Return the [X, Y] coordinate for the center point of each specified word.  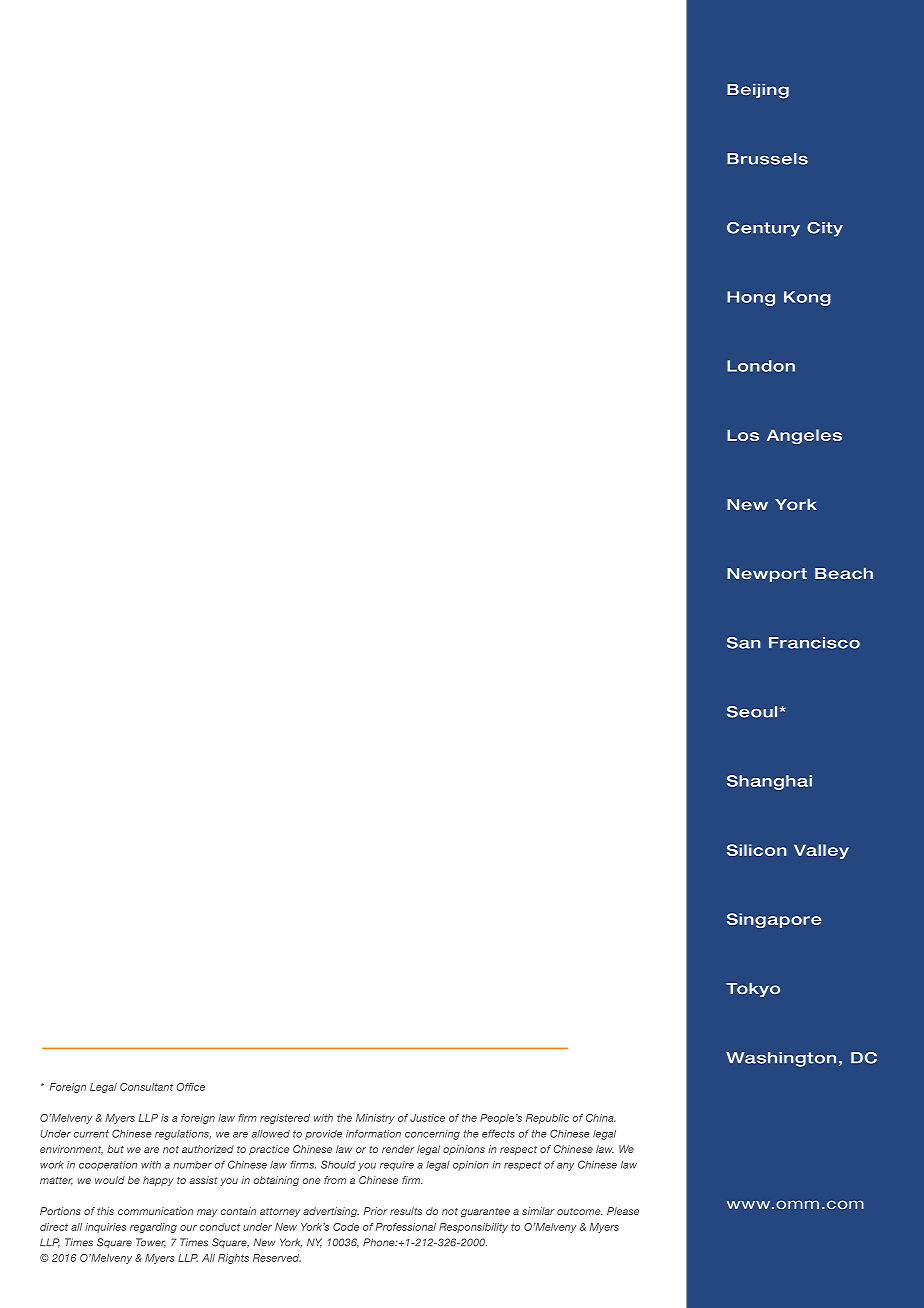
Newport [767, 575]
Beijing [758, 91]
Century [763, 229]
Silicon [757, 850]
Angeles [804, 436]
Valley [821, 851]
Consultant [146, 1087]
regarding [153, 1228]
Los [743, 435]
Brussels [767, 159]
